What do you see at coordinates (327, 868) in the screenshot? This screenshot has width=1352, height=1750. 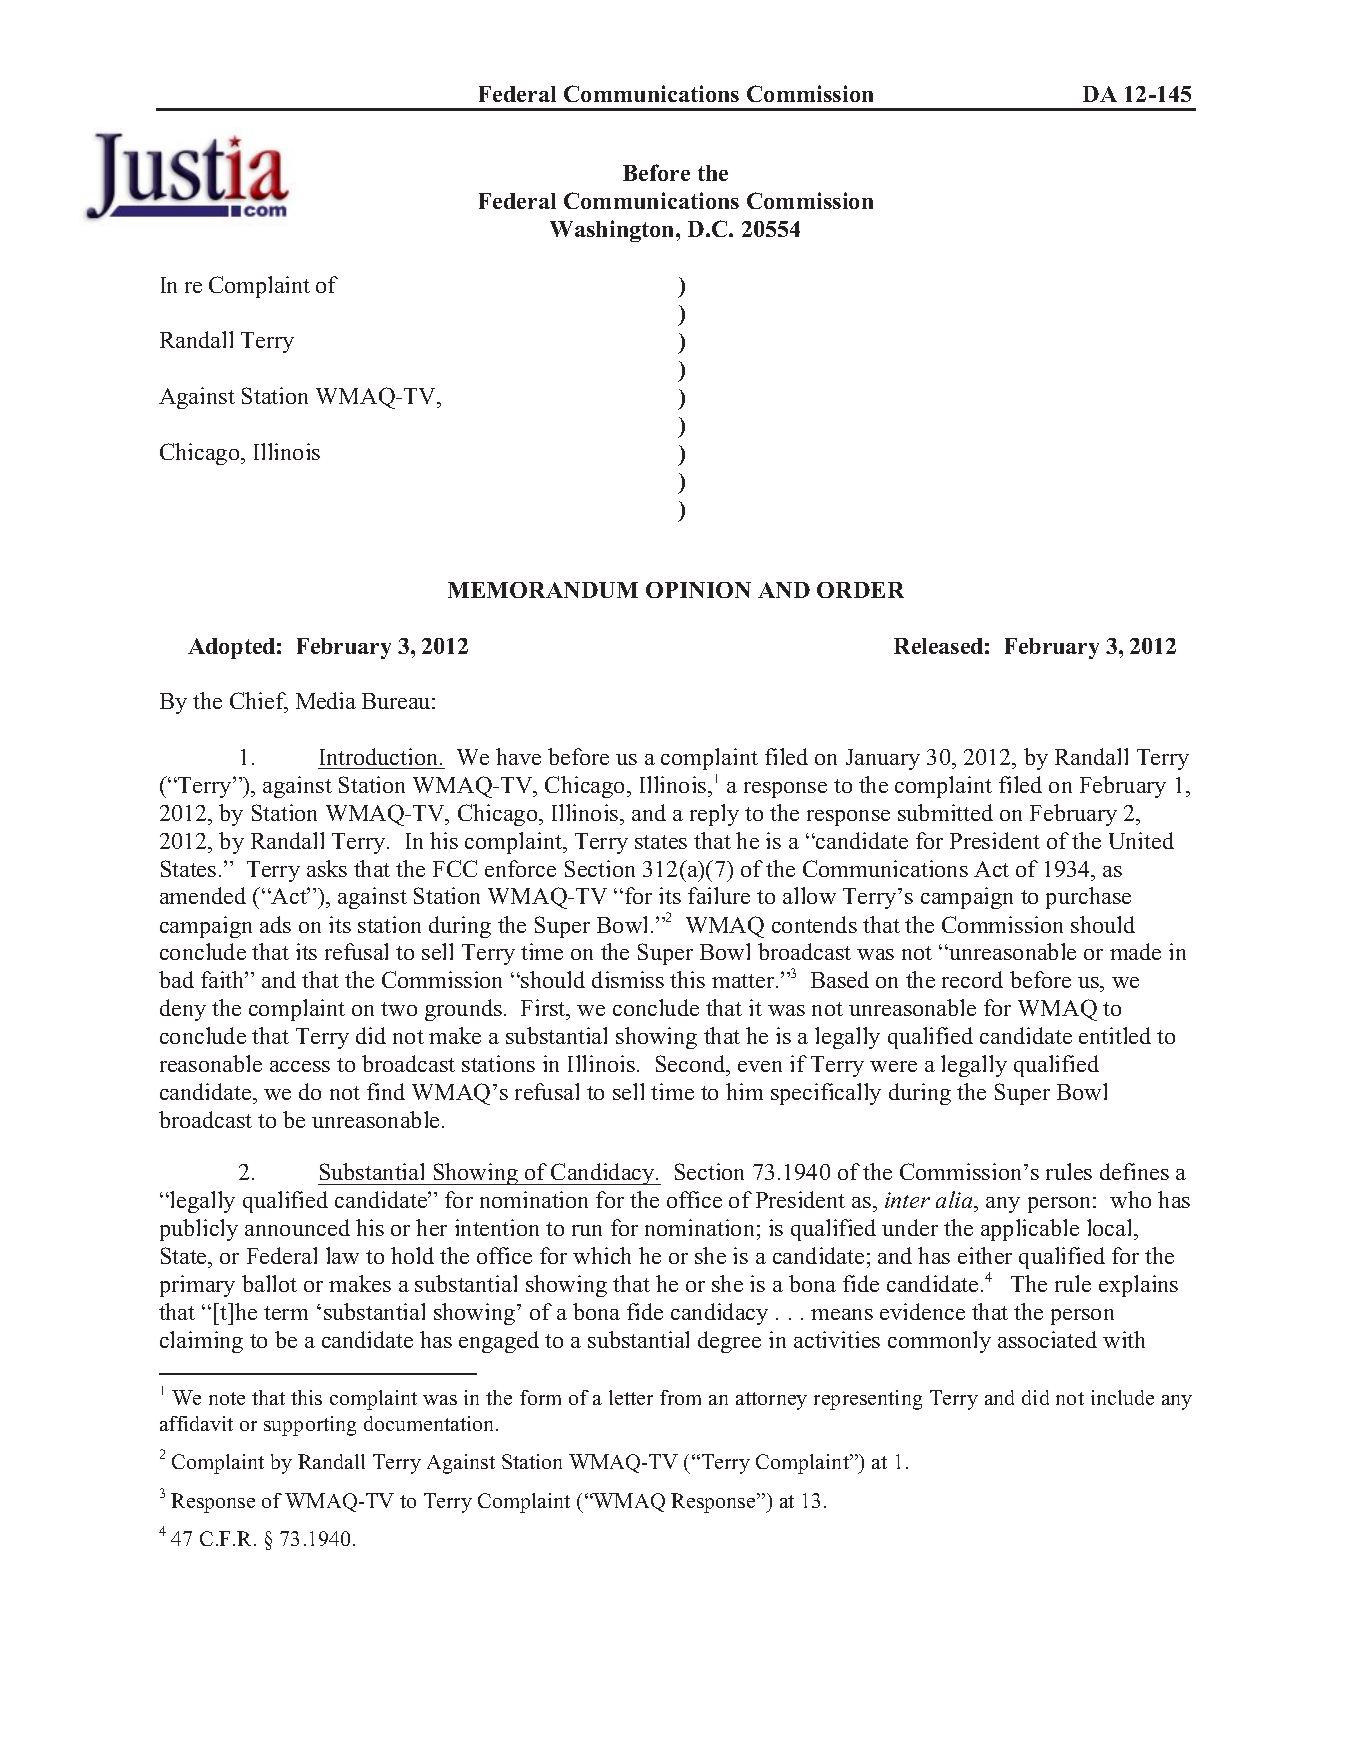 I see `asks` at bounding box center [327, 868].
